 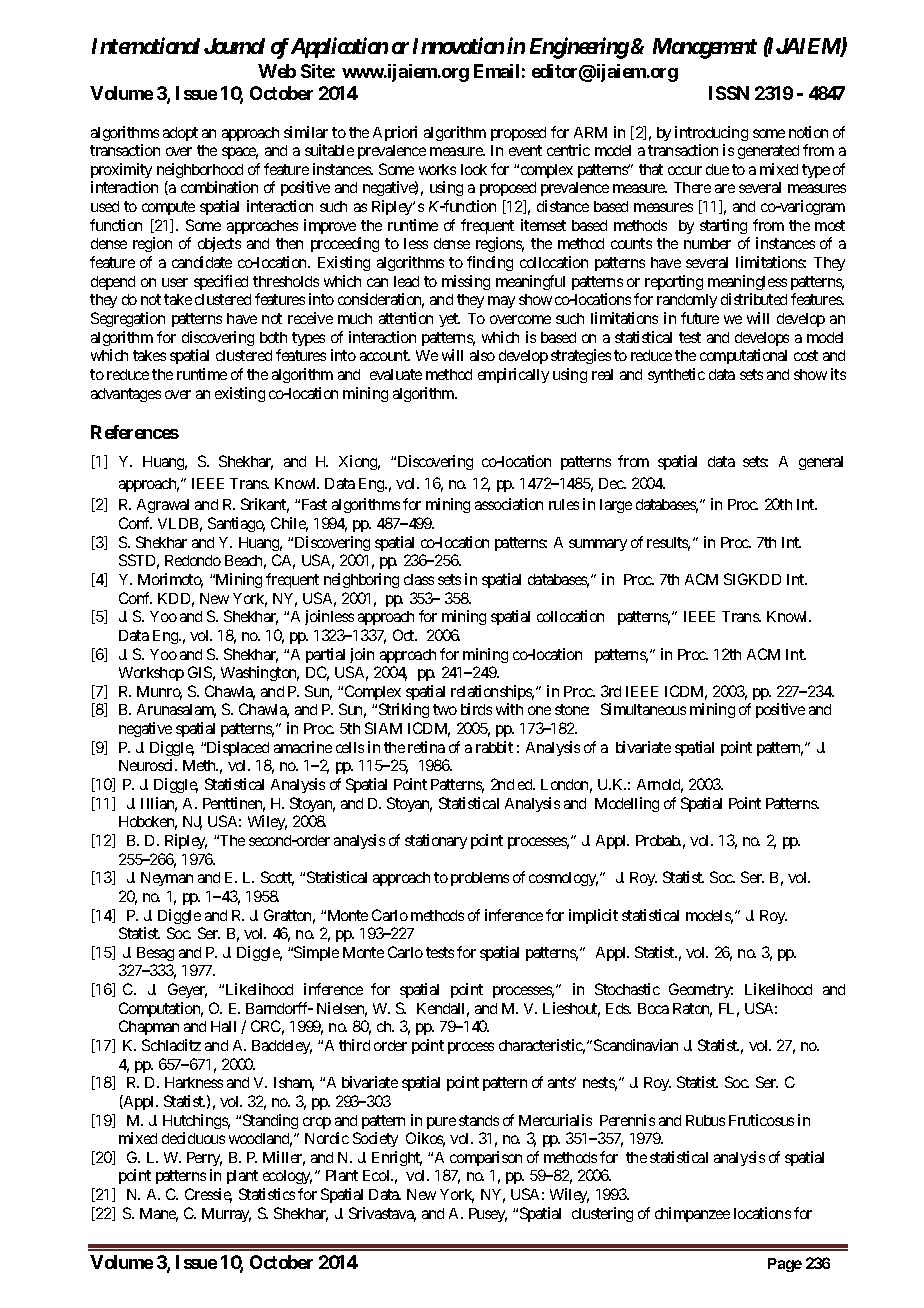 I want to click on birds, so click(x=476, y=709).
